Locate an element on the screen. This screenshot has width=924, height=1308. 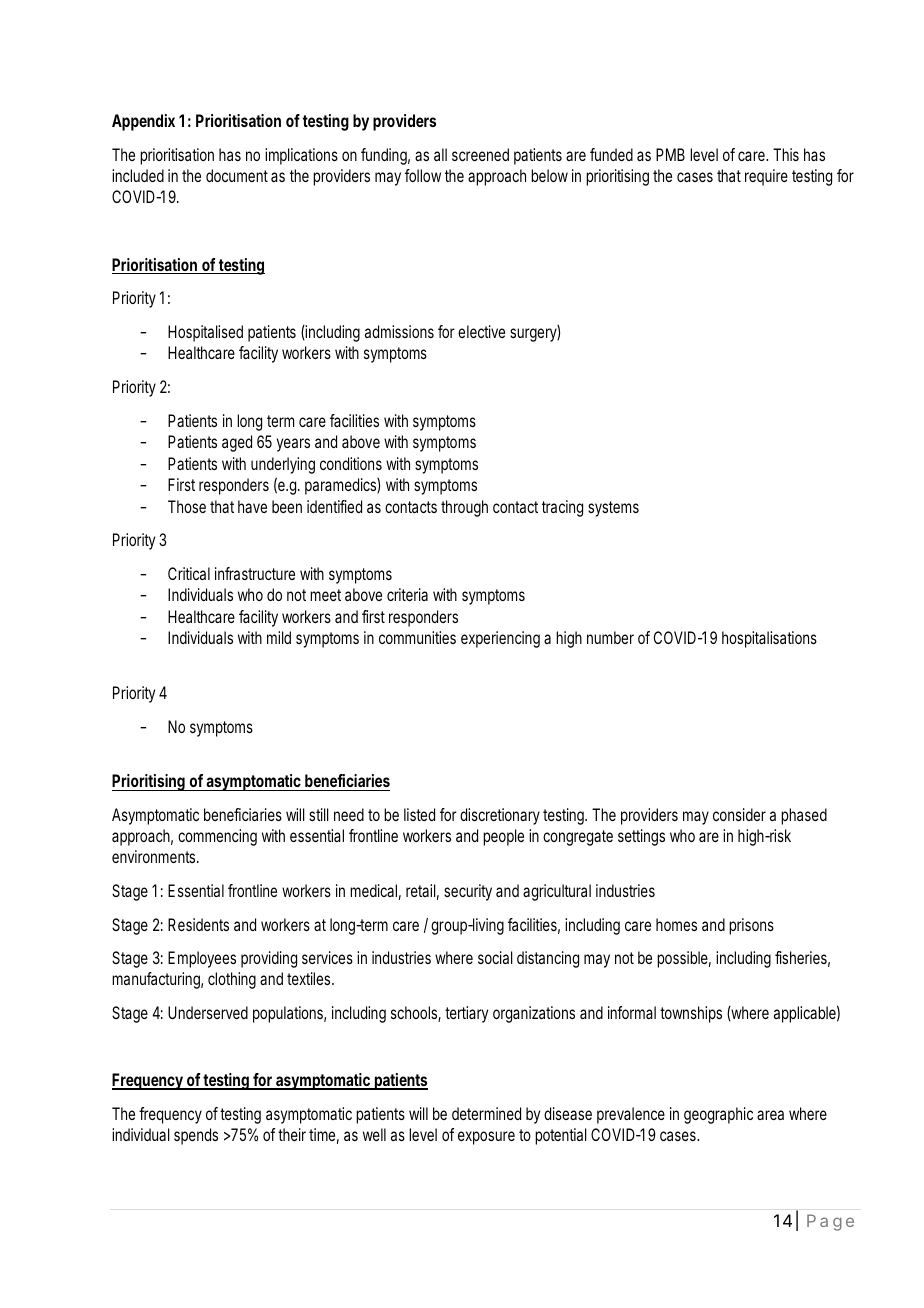
experiencing is located at coordinates (500, 639).
